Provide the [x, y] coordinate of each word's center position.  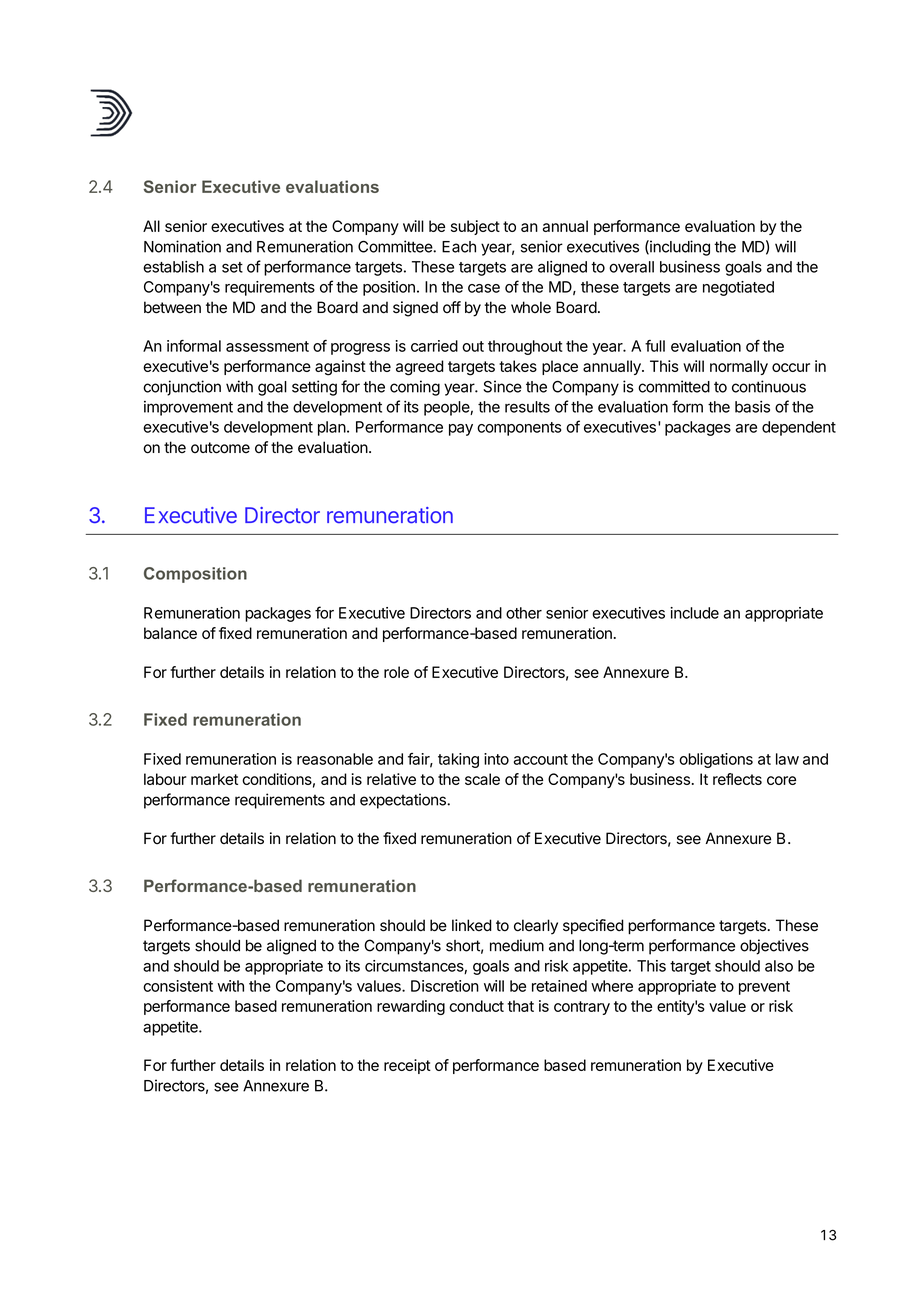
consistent [178, 986]
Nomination [182, 246]
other [524, 613]
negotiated [738, 288]
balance [170, 633]
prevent [764, 988]
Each [459, 247]
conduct [476, 1006]
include [694, 613]
